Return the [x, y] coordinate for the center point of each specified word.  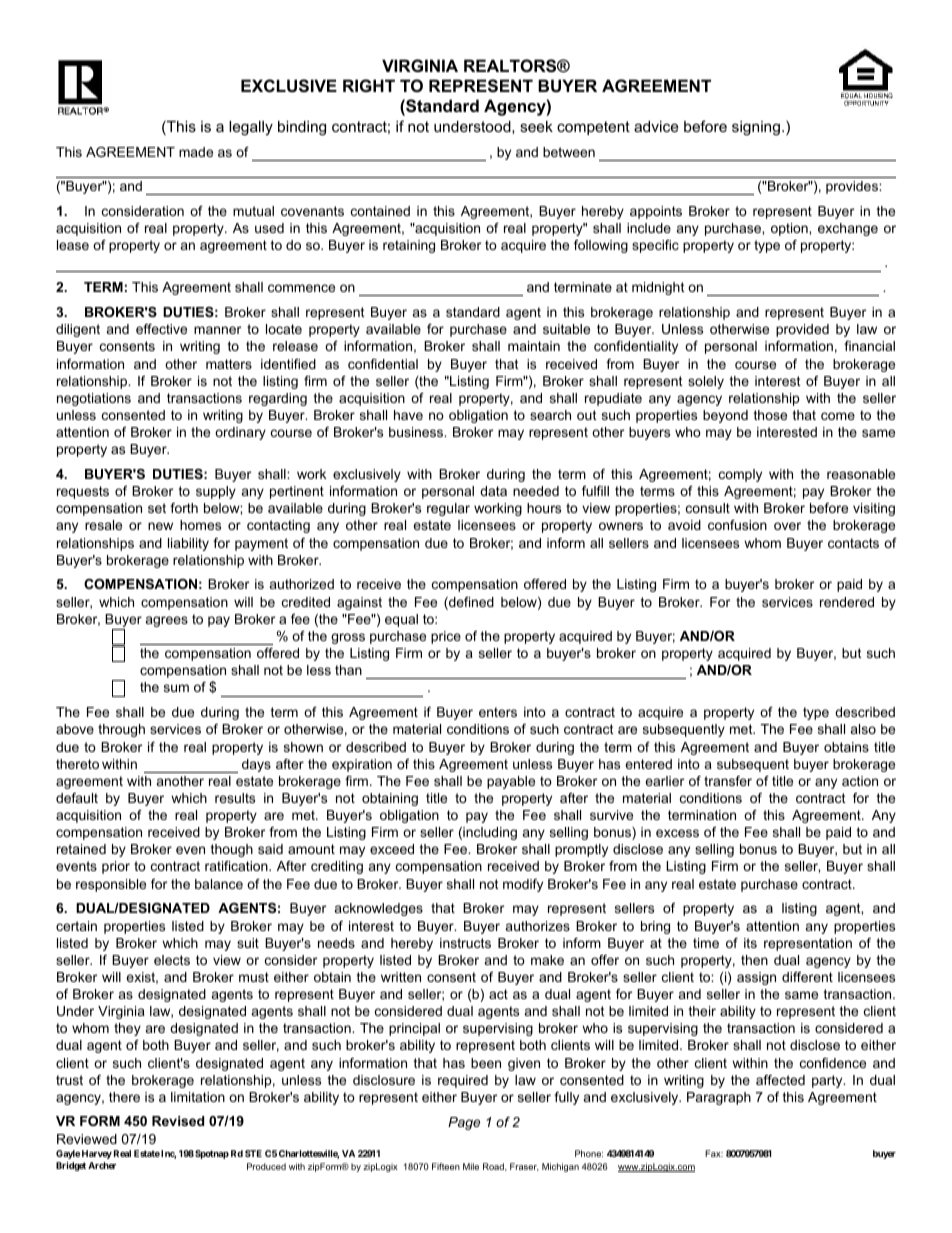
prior [116, 867]
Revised [178, 1121]
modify [523, 885]
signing [756, 128]
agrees [167, 621]
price [446, 637]
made [196, 152]
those [770, 415]
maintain [534, 346]
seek [536, 126]
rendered [847, 602]
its [750, 943]
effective [161, 329]
